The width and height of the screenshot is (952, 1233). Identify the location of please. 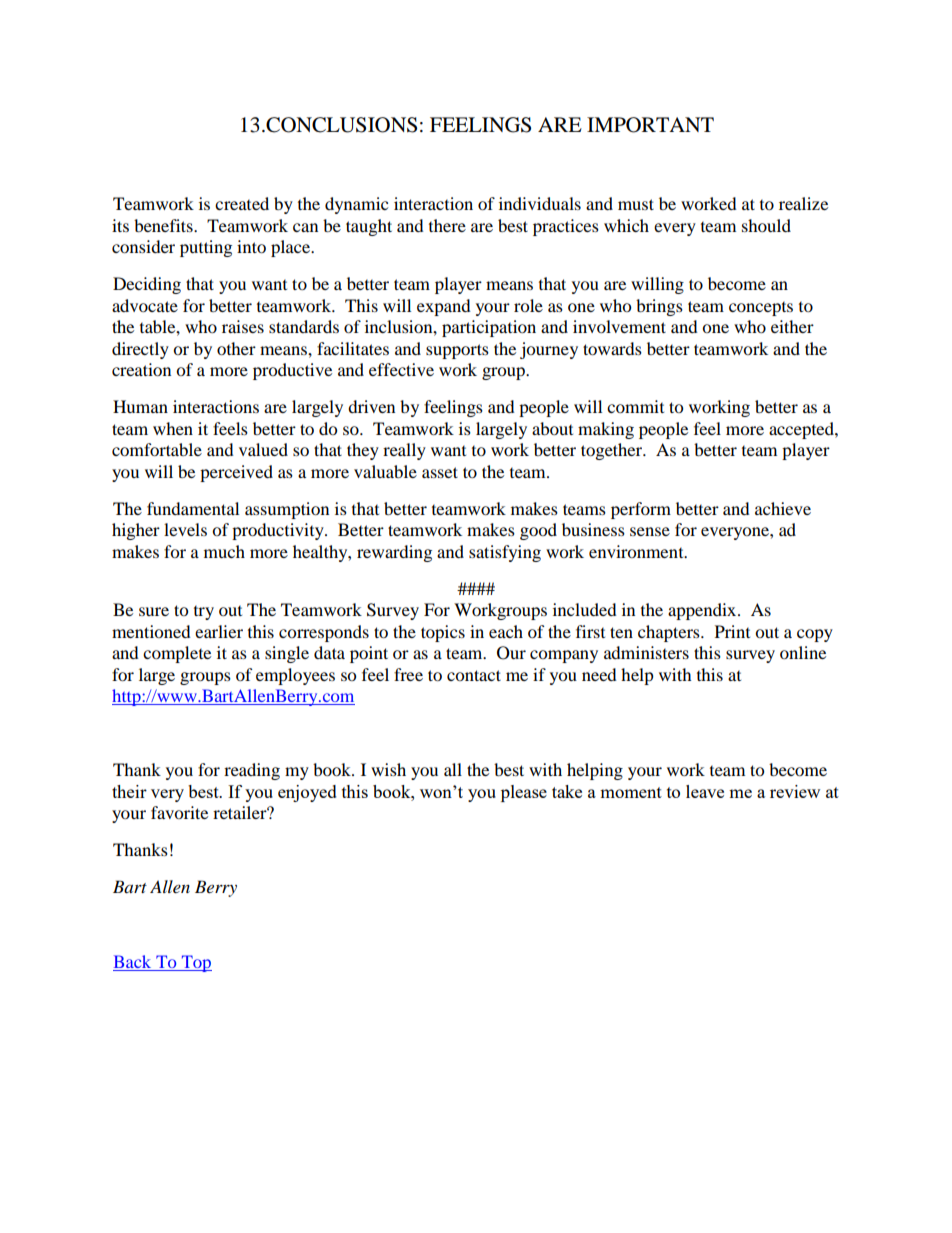
(524, 793).
